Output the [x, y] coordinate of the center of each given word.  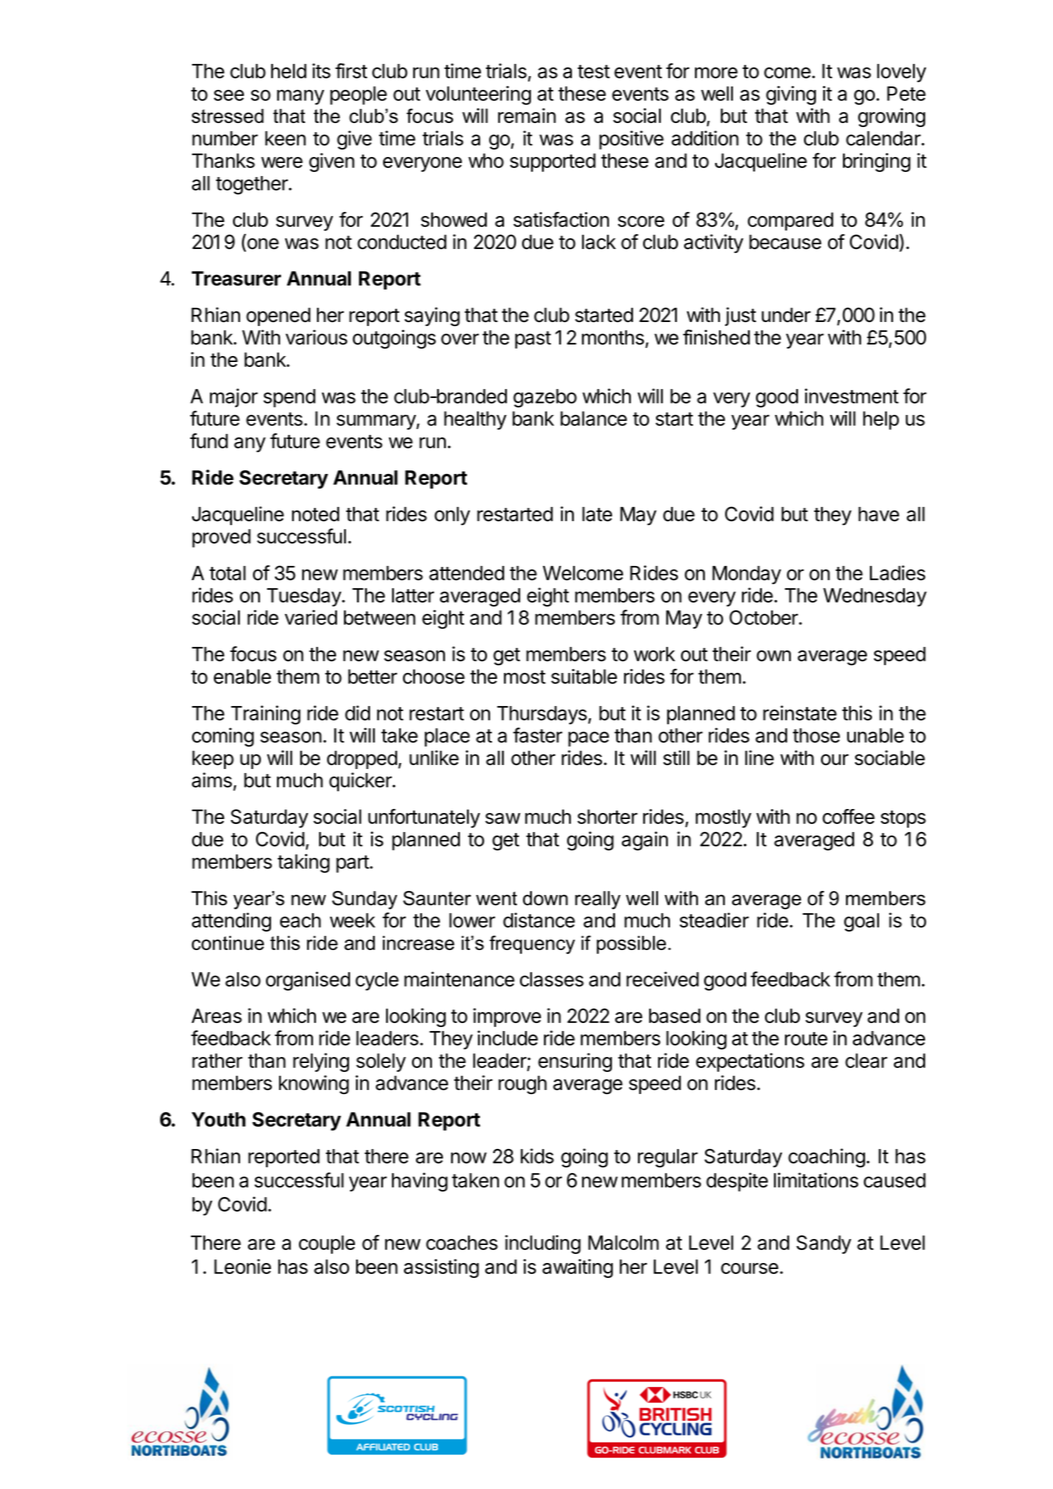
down [545, 898]
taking [303, 863]
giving [791, 95]
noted [315, 514]
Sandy [823, 1244]
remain [527, 115]
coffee [848, 816]
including [543, 1244]
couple [327, 1244]
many [300, 97]
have [878, 514]
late [597, 514]
